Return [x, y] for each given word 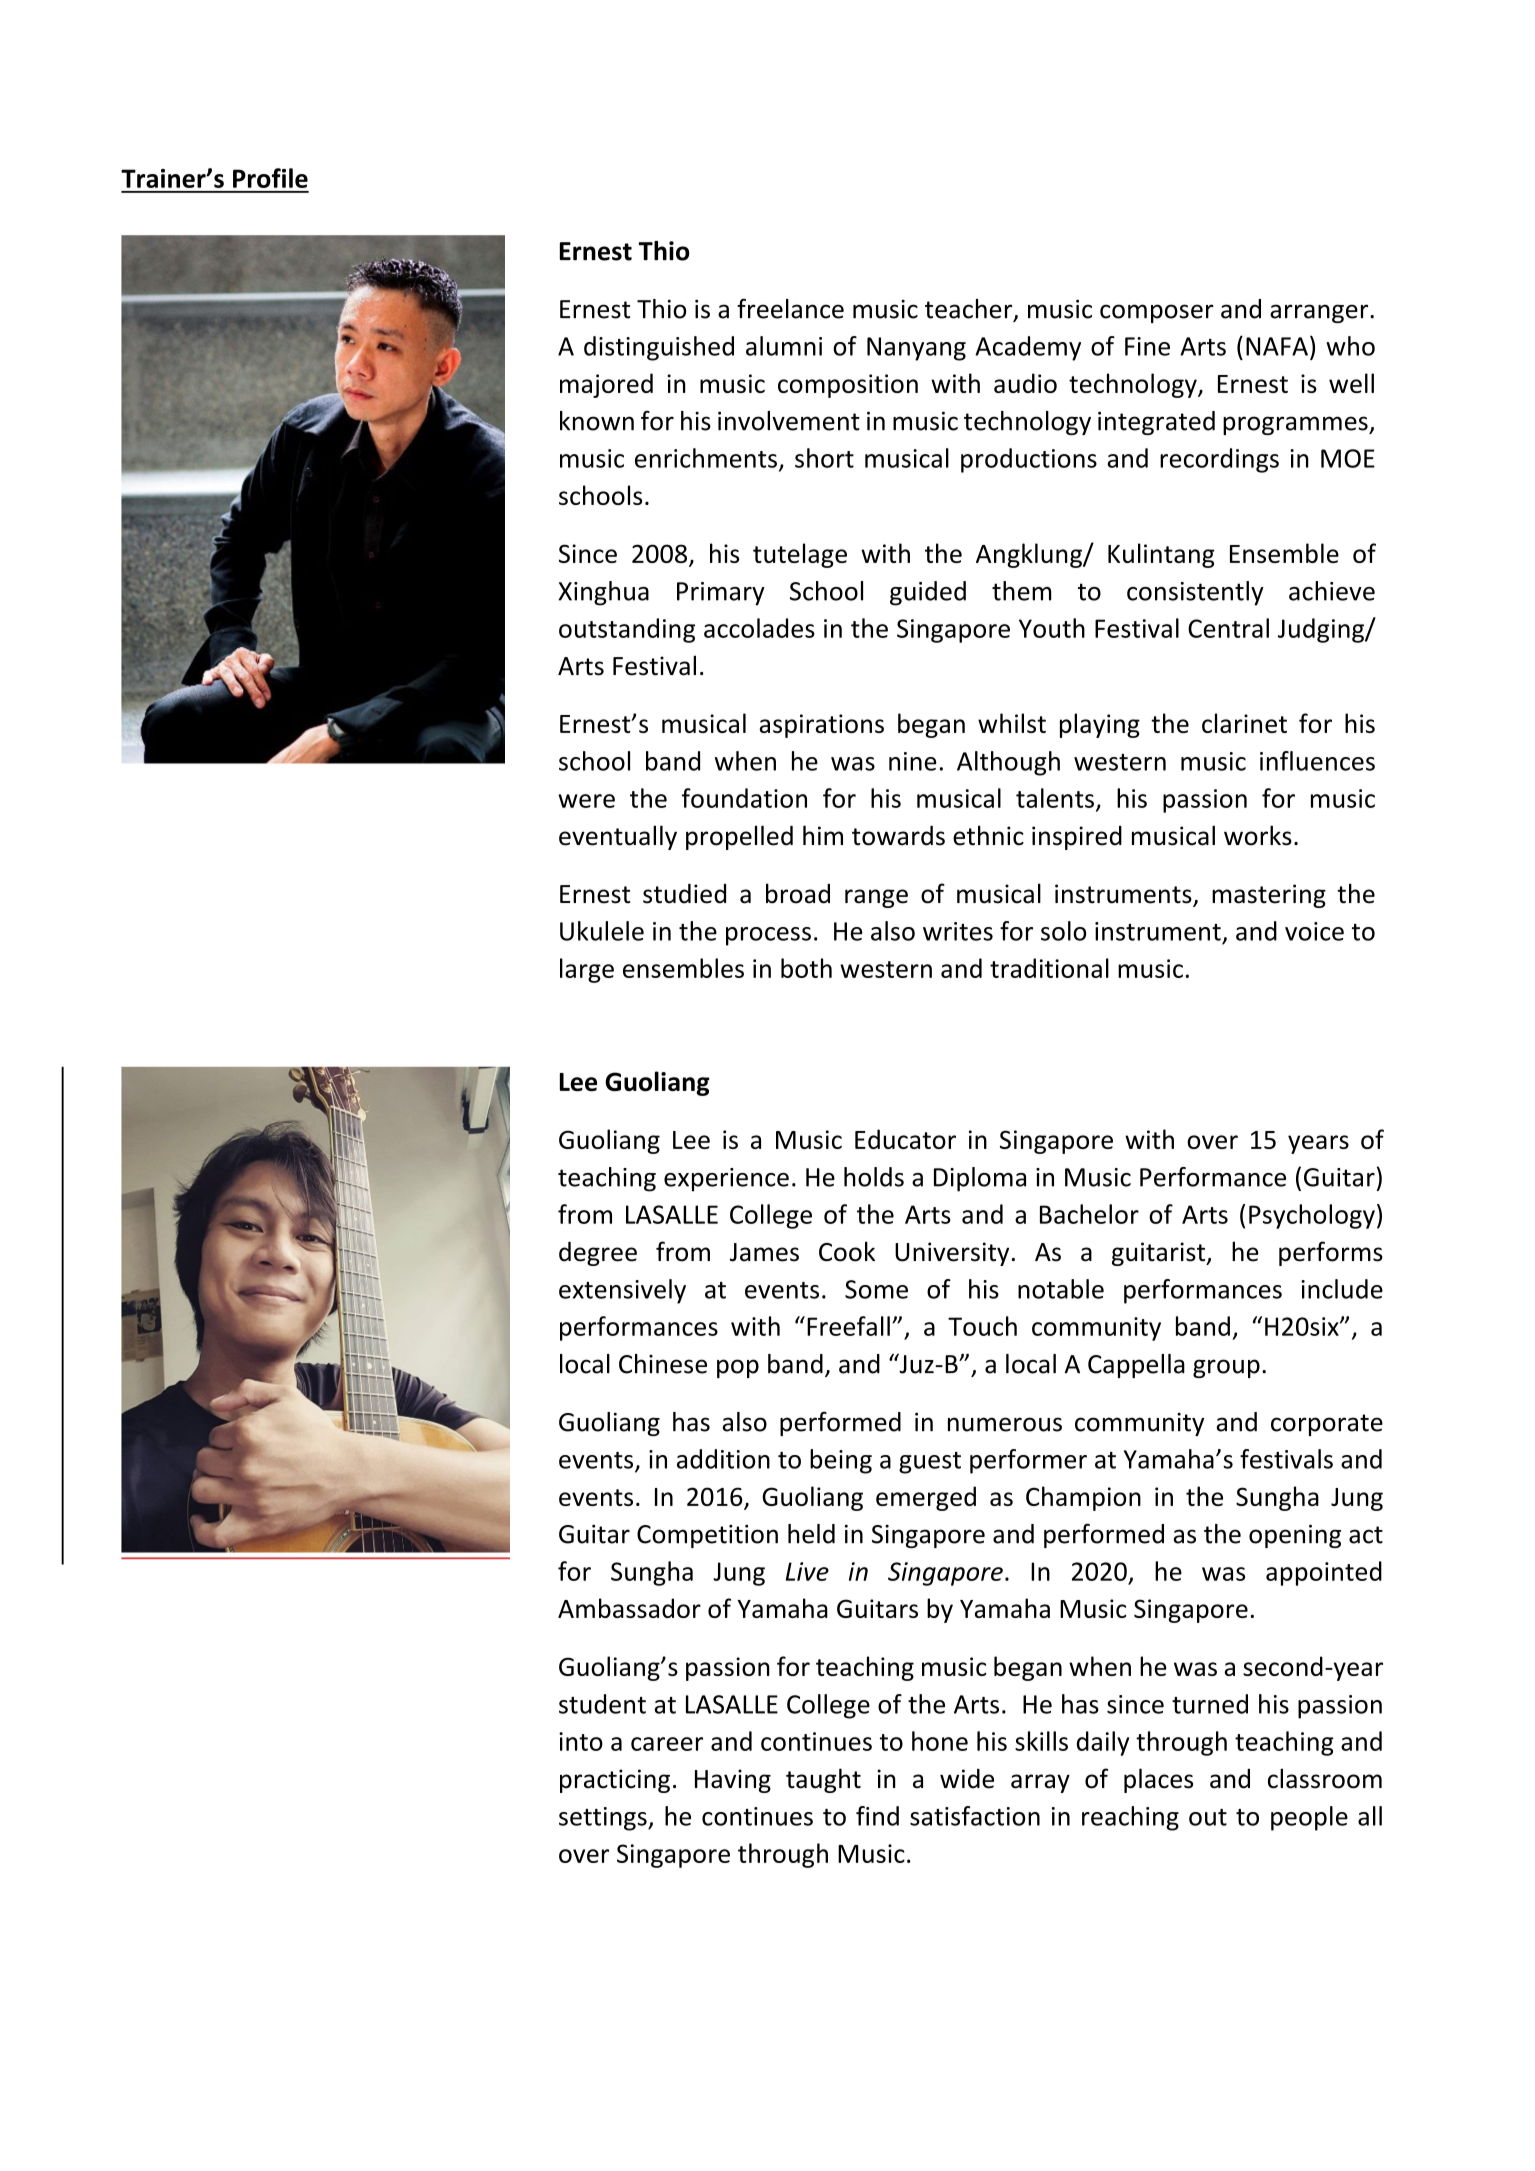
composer [1157, 313]
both [806, 968]
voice [1314, 931]
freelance [790, 308]
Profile [270, 178]
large [587, 970]
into [581, 1741]
